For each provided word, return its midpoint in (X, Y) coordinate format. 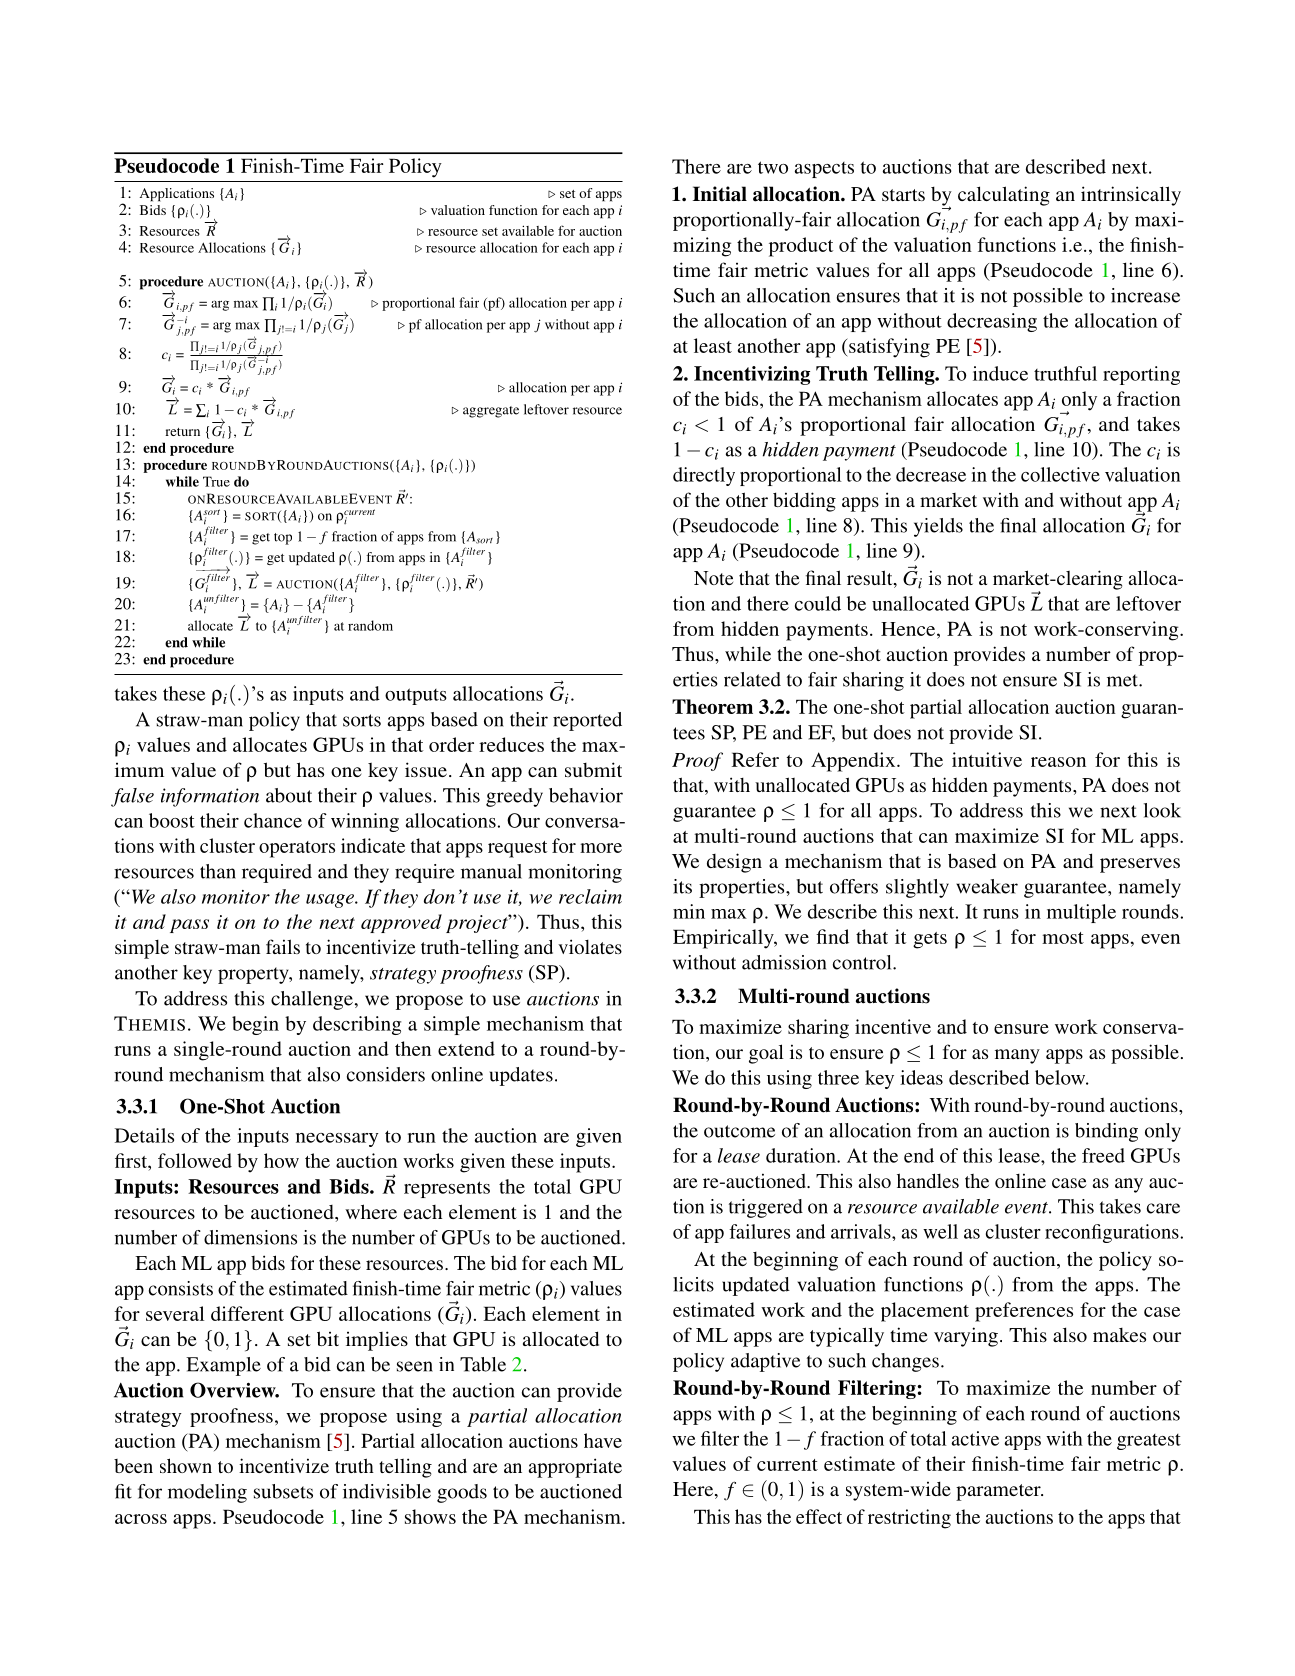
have (603, 1440)
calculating (1004, 196)
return (182, 432)
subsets (283, 1491)
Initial (720, 194)
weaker (987, 886)
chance (273, 820)
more (601, 848)
